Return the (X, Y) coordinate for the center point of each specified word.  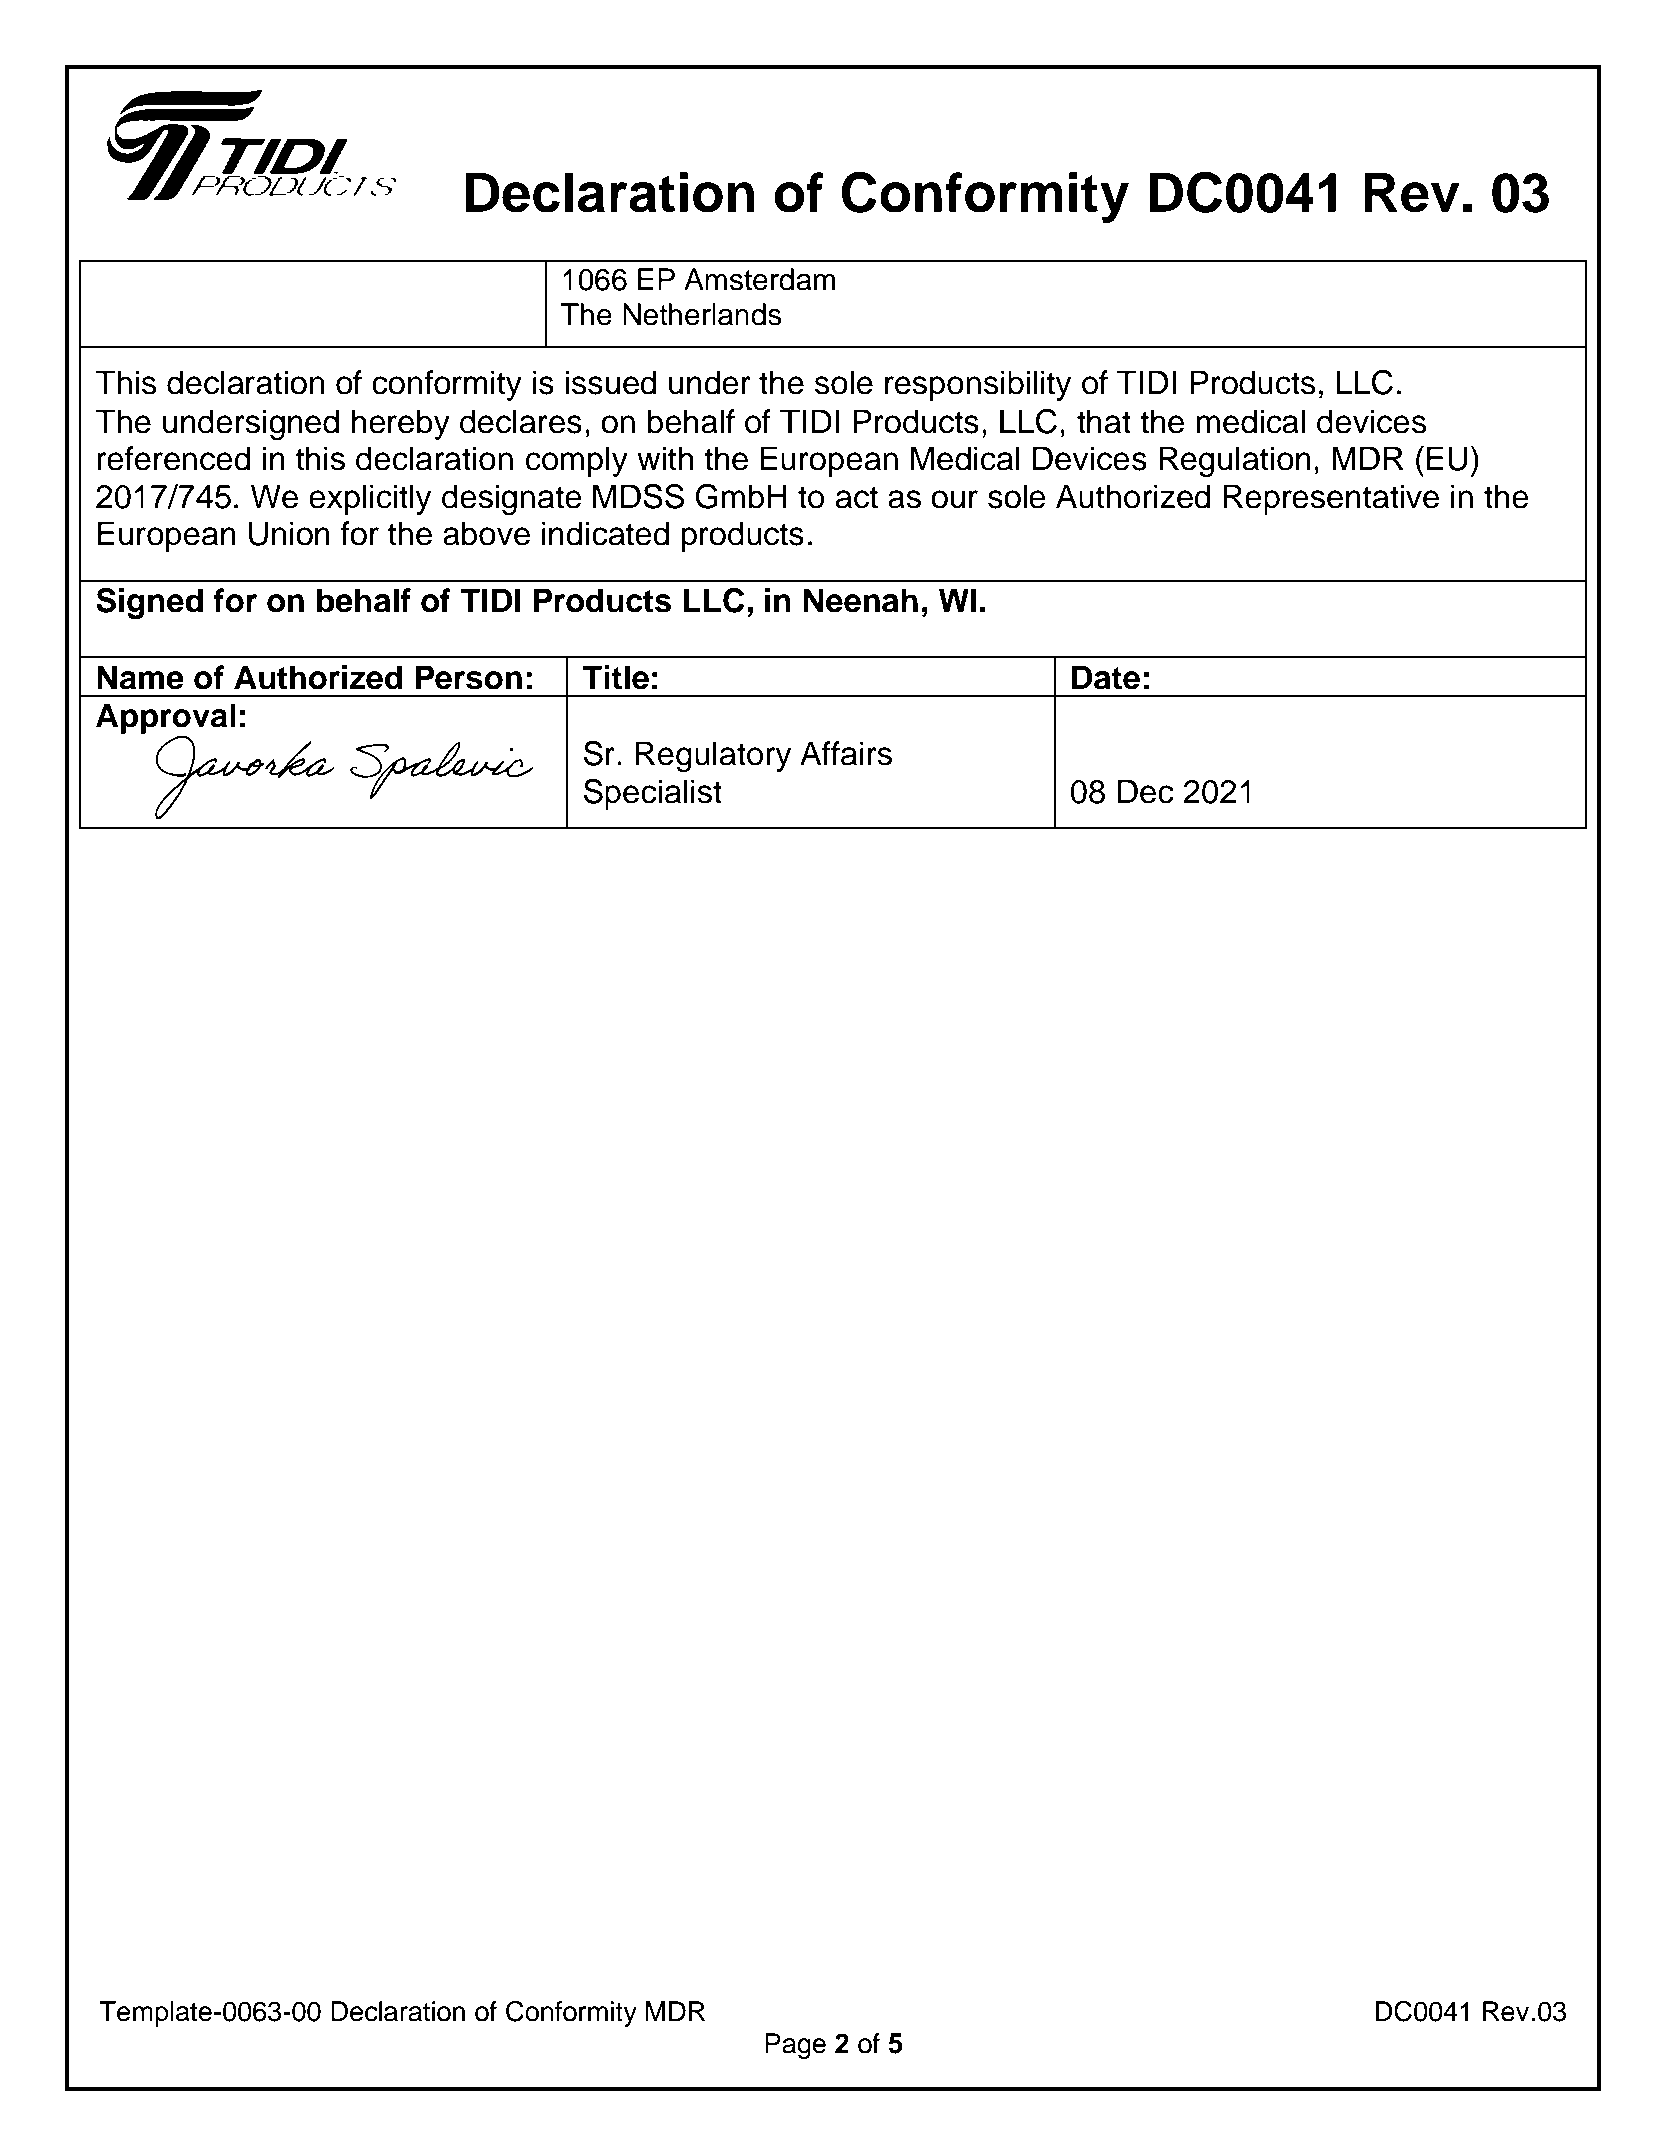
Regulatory (713, 757)
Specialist (653, 794)
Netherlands (702, 314)
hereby (401, 424)
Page (795, 2046)
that (1104, 421)
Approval (166, 720)
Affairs (846, 753)
